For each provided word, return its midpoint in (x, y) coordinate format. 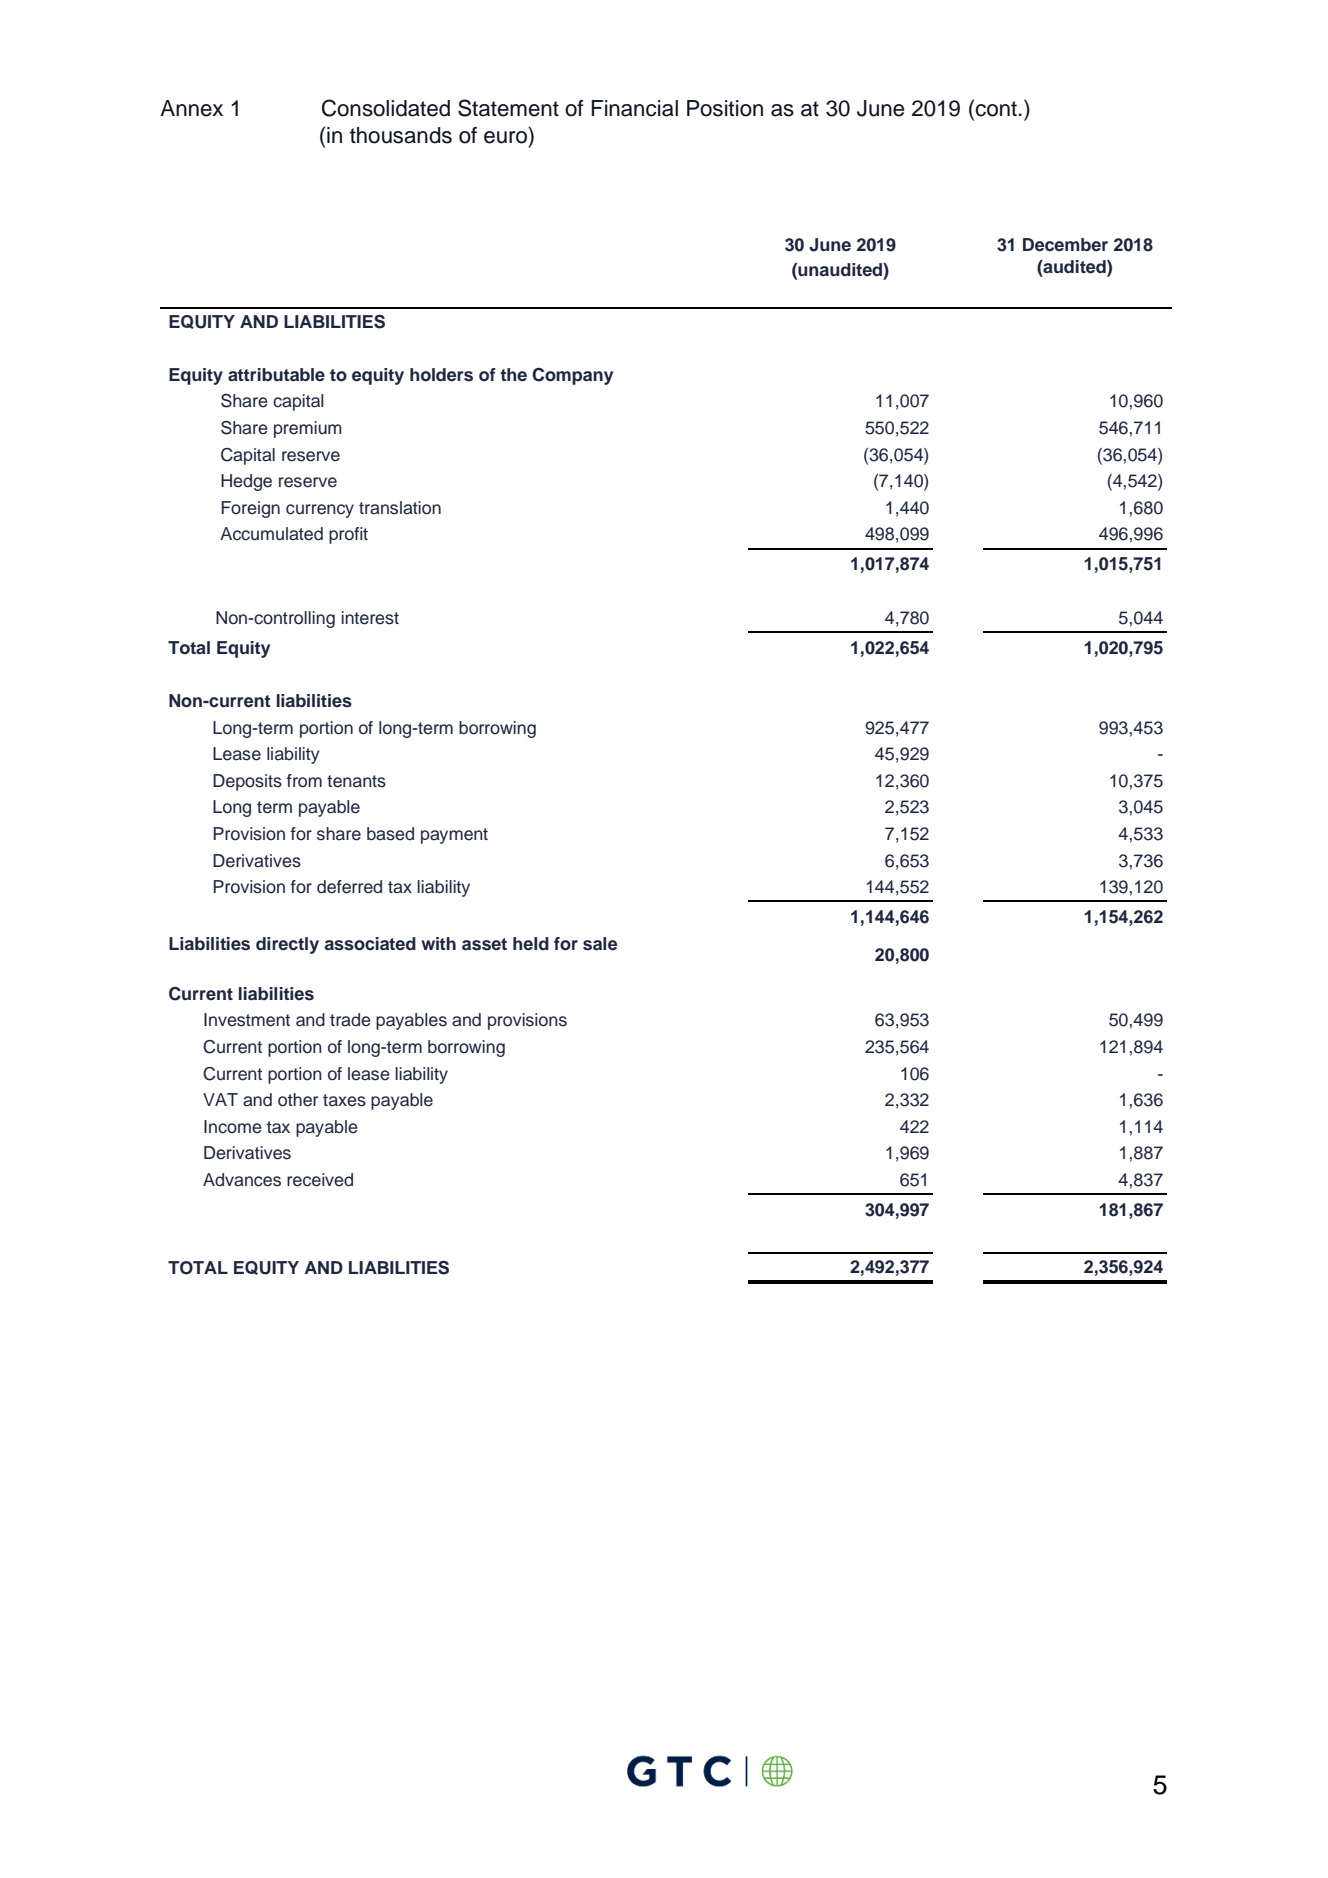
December (1065, 245)
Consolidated (386, 108)
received (320, 1180)
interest (370, 618)
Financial (634, 108)
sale (600, 944)
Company (572, 376)
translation (400, 508)
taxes (344, 1100)
